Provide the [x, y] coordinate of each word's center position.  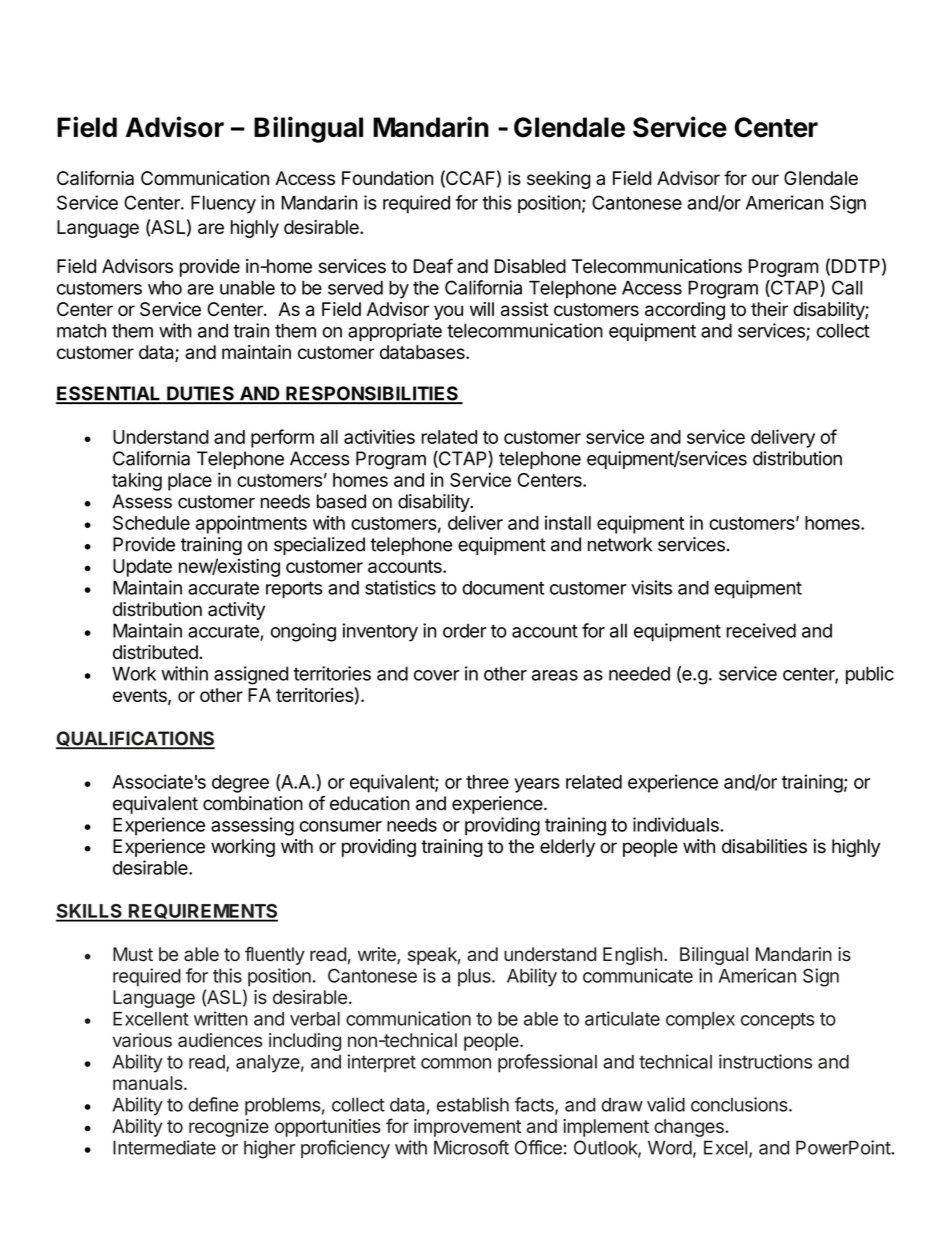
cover [436, 675]
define [213, 1104]
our [765, 179]
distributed [156, 652]
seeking [559, 180]
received [761, 630]
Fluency [223, 204]
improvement [467, 1128]
